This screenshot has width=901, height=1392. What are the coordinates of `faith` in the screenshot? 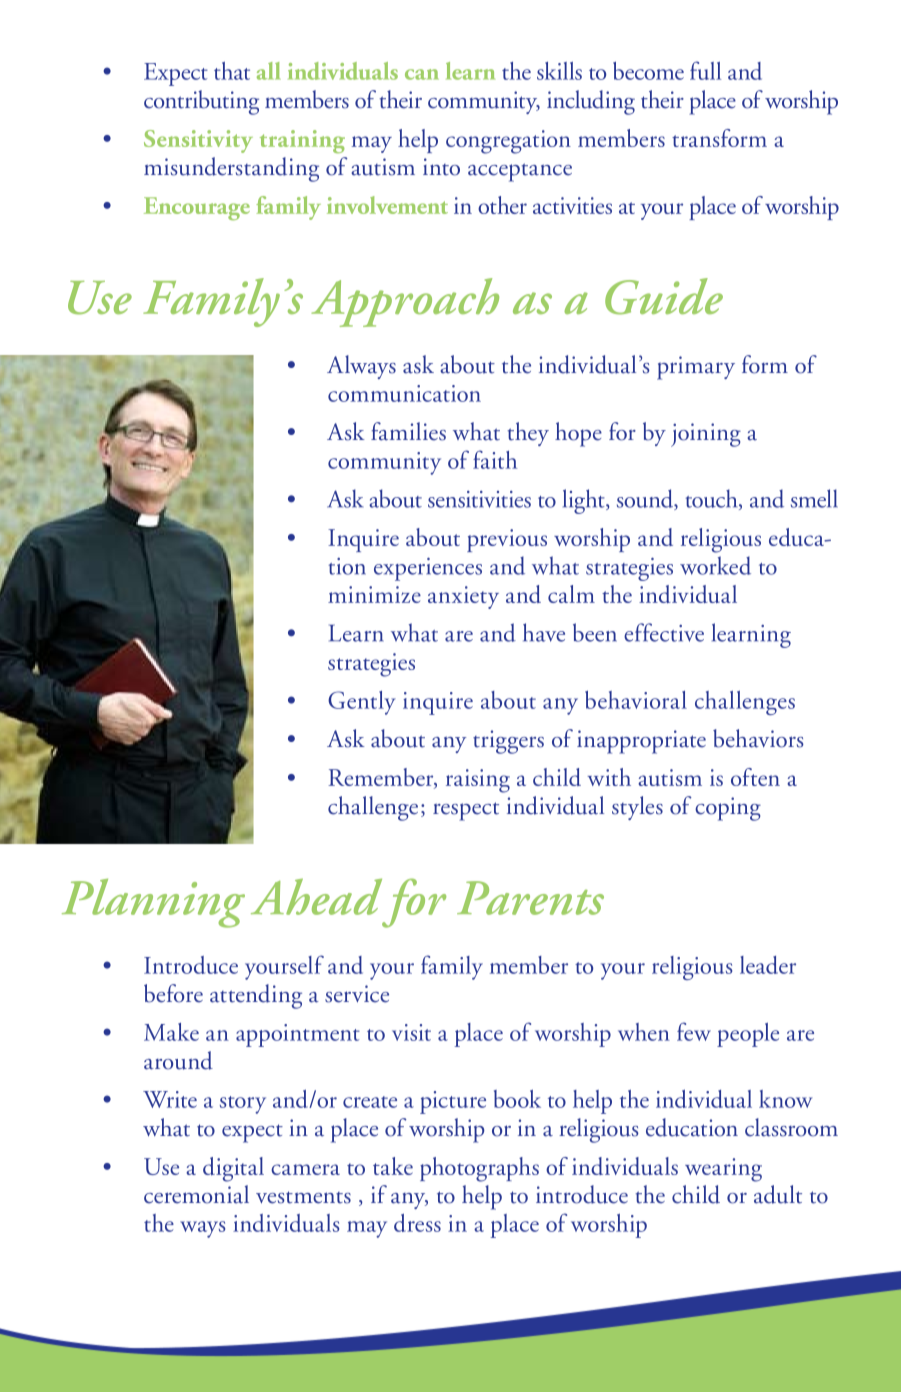 It's located at (495, 459).
